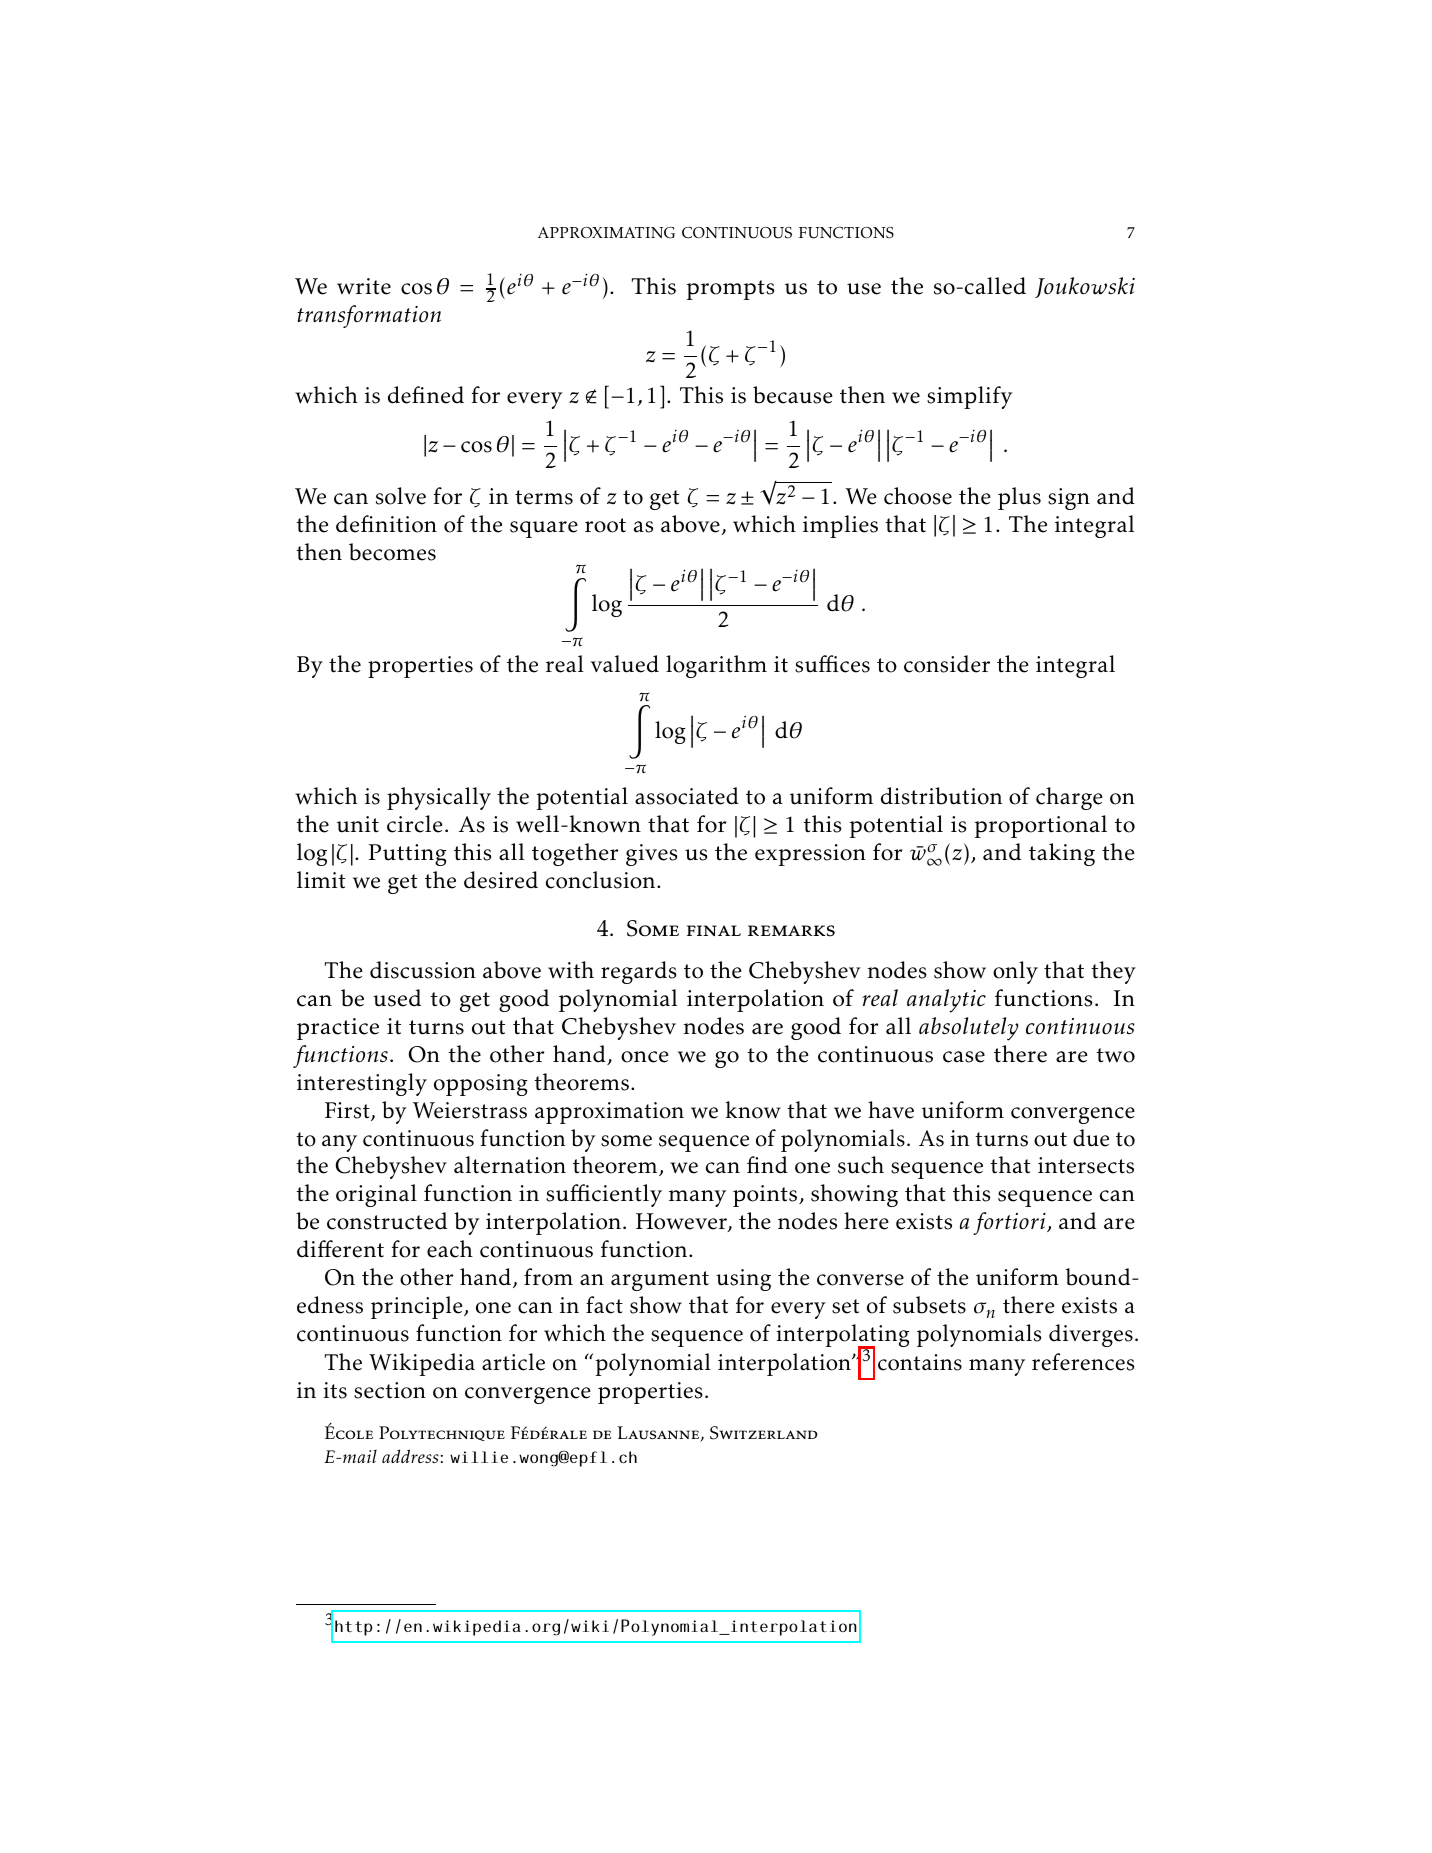  Describe the element at coordinates (442, 1433) in the screenshot. I see `Polytechnique` at that location.
